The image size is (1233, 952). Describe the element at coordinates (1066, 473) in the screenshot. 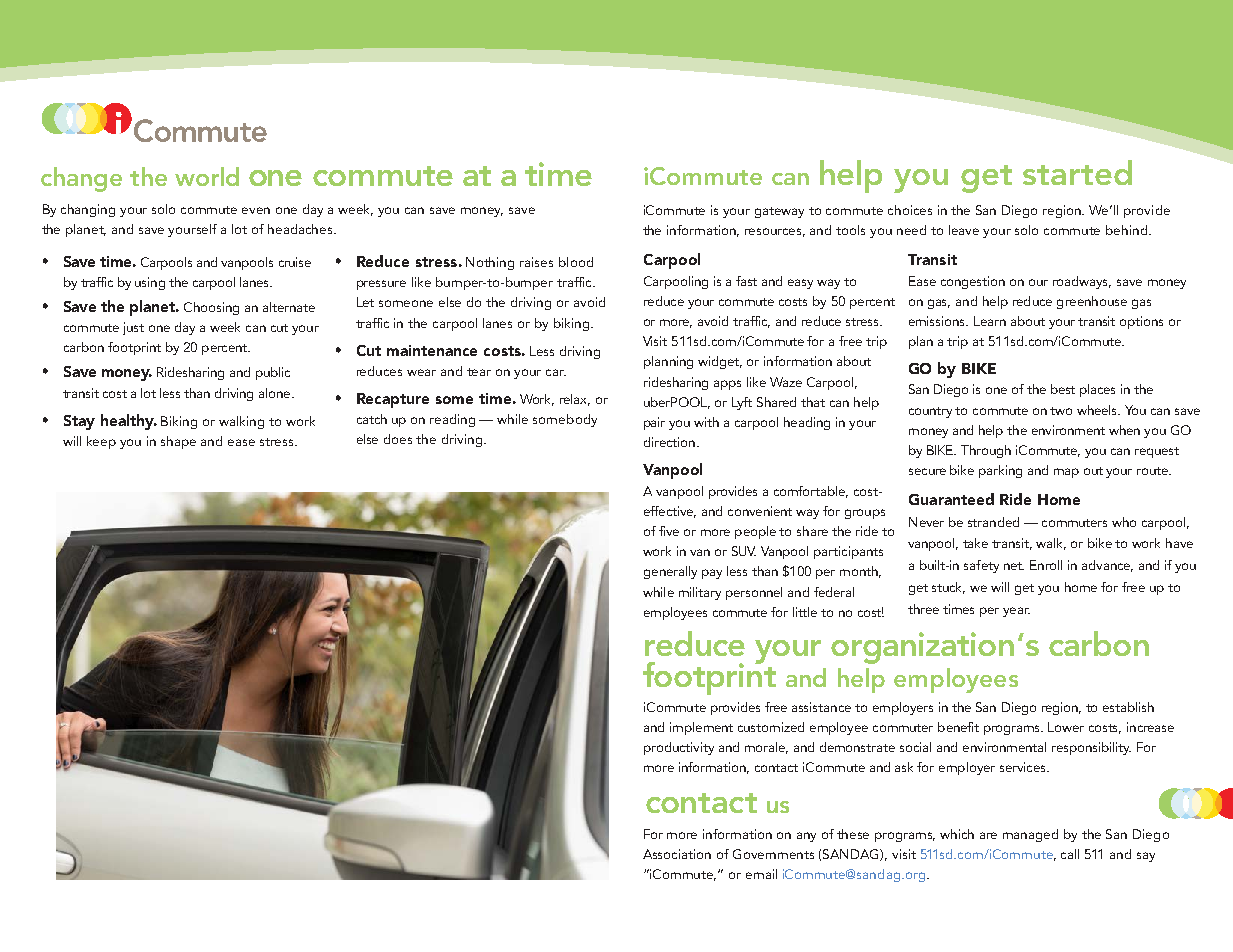

I see `map` at that location.
